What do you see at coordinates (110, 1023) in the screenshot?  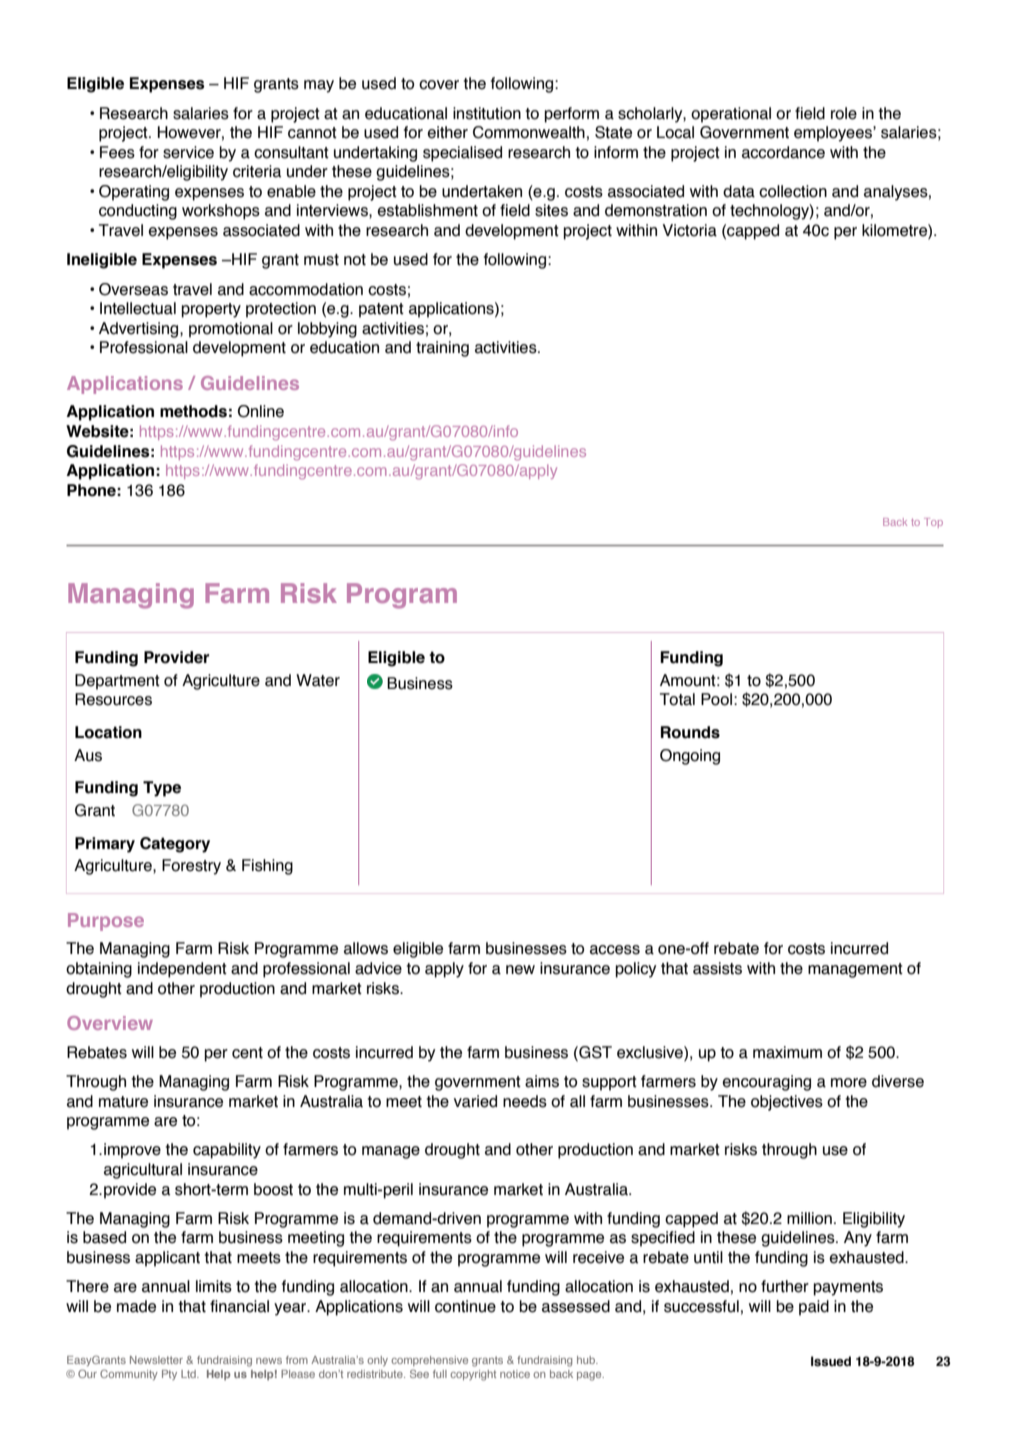 I see `Overview` at bounding box center [110, 1023].
